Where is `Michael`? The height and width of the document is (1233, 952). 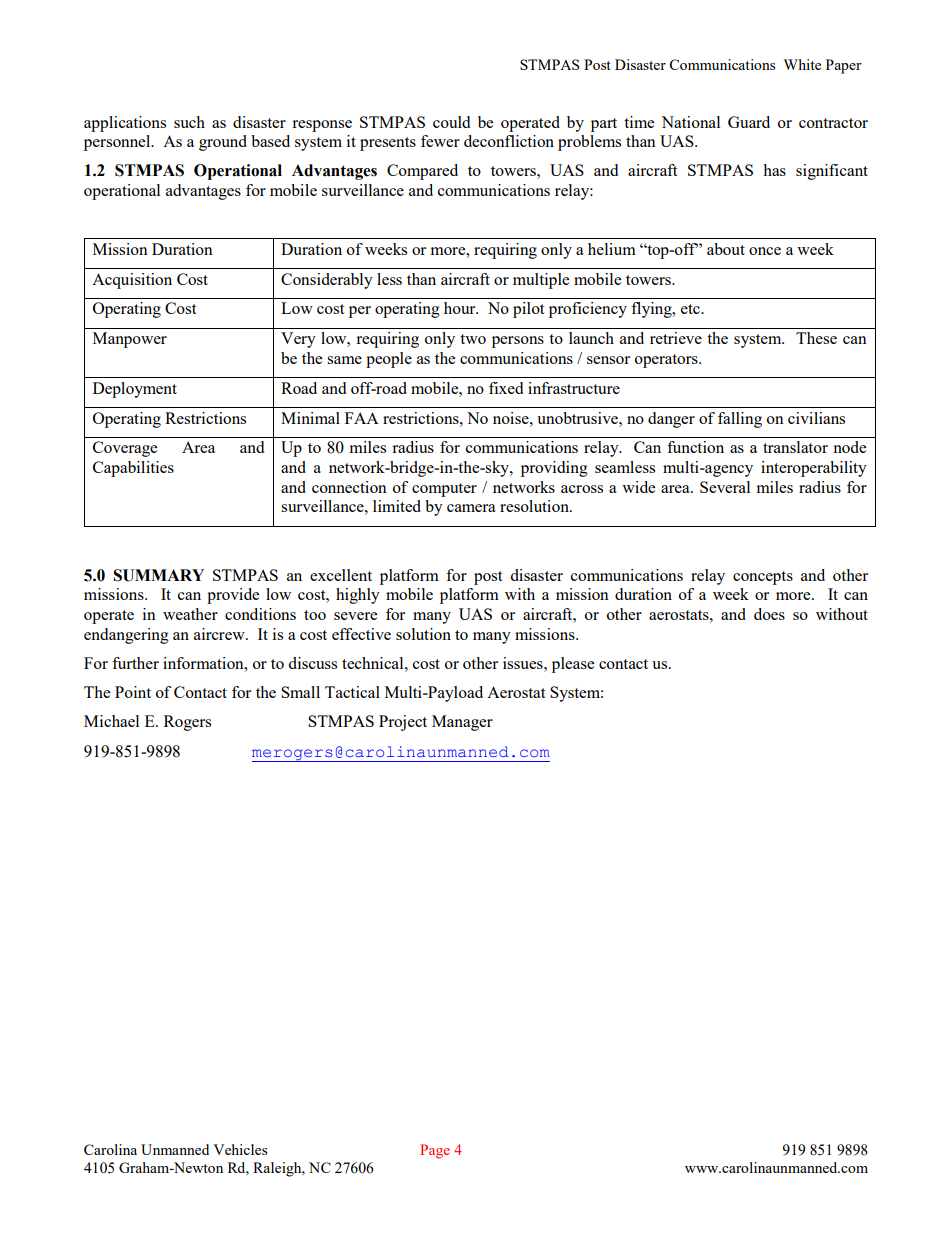 Michael is located at coordinates (111, 721).
